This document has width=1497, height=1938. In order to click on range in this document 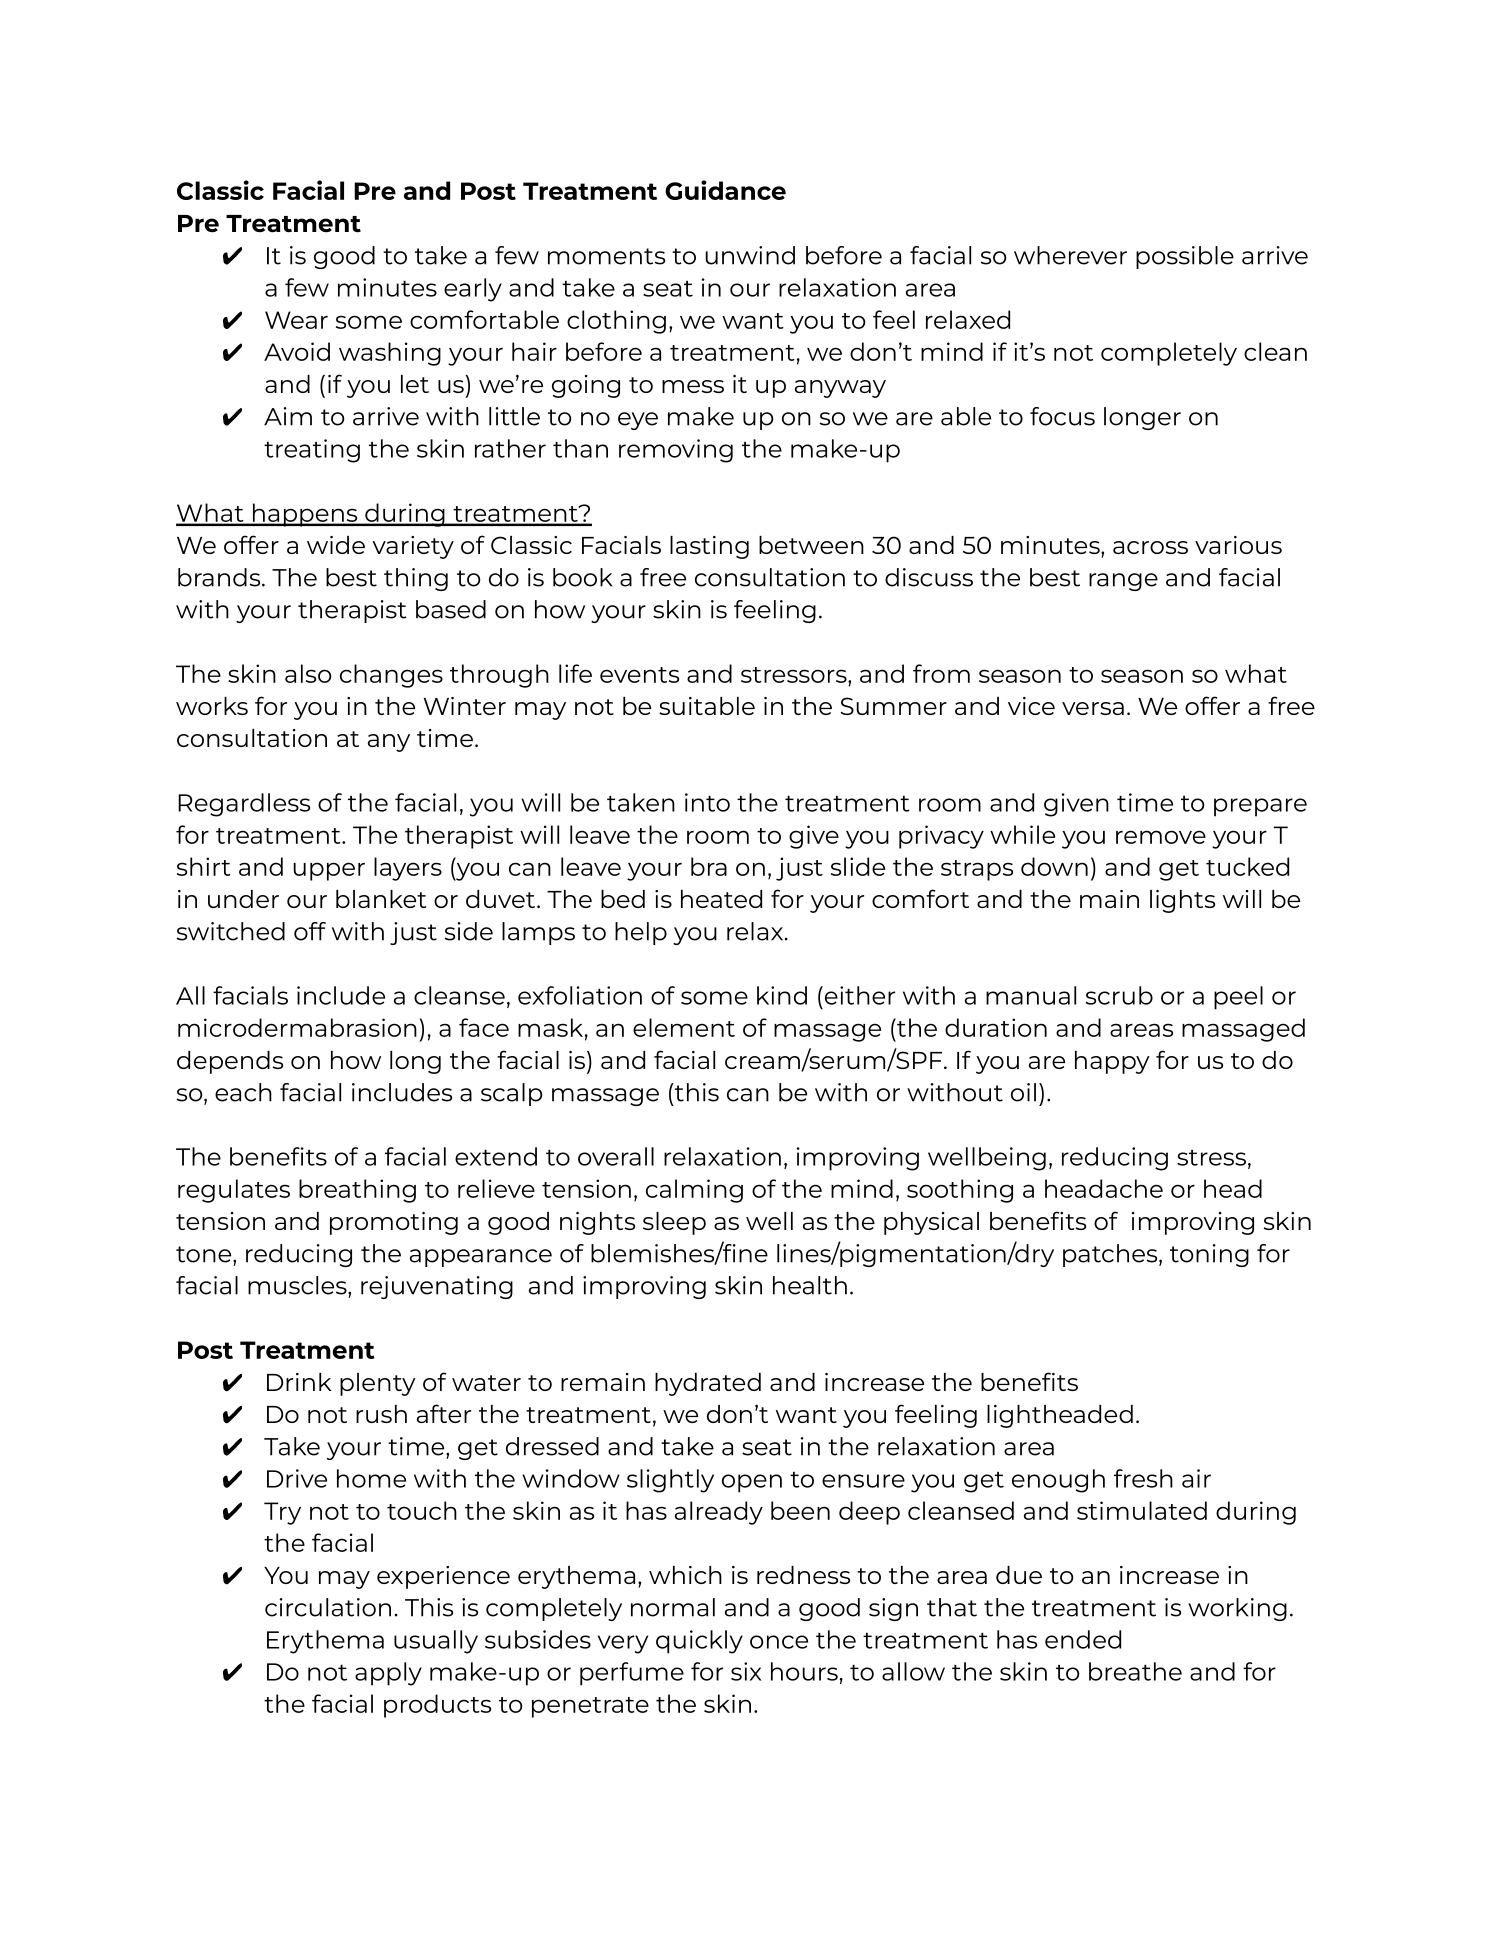, I will do `click(1123, 582)`.
